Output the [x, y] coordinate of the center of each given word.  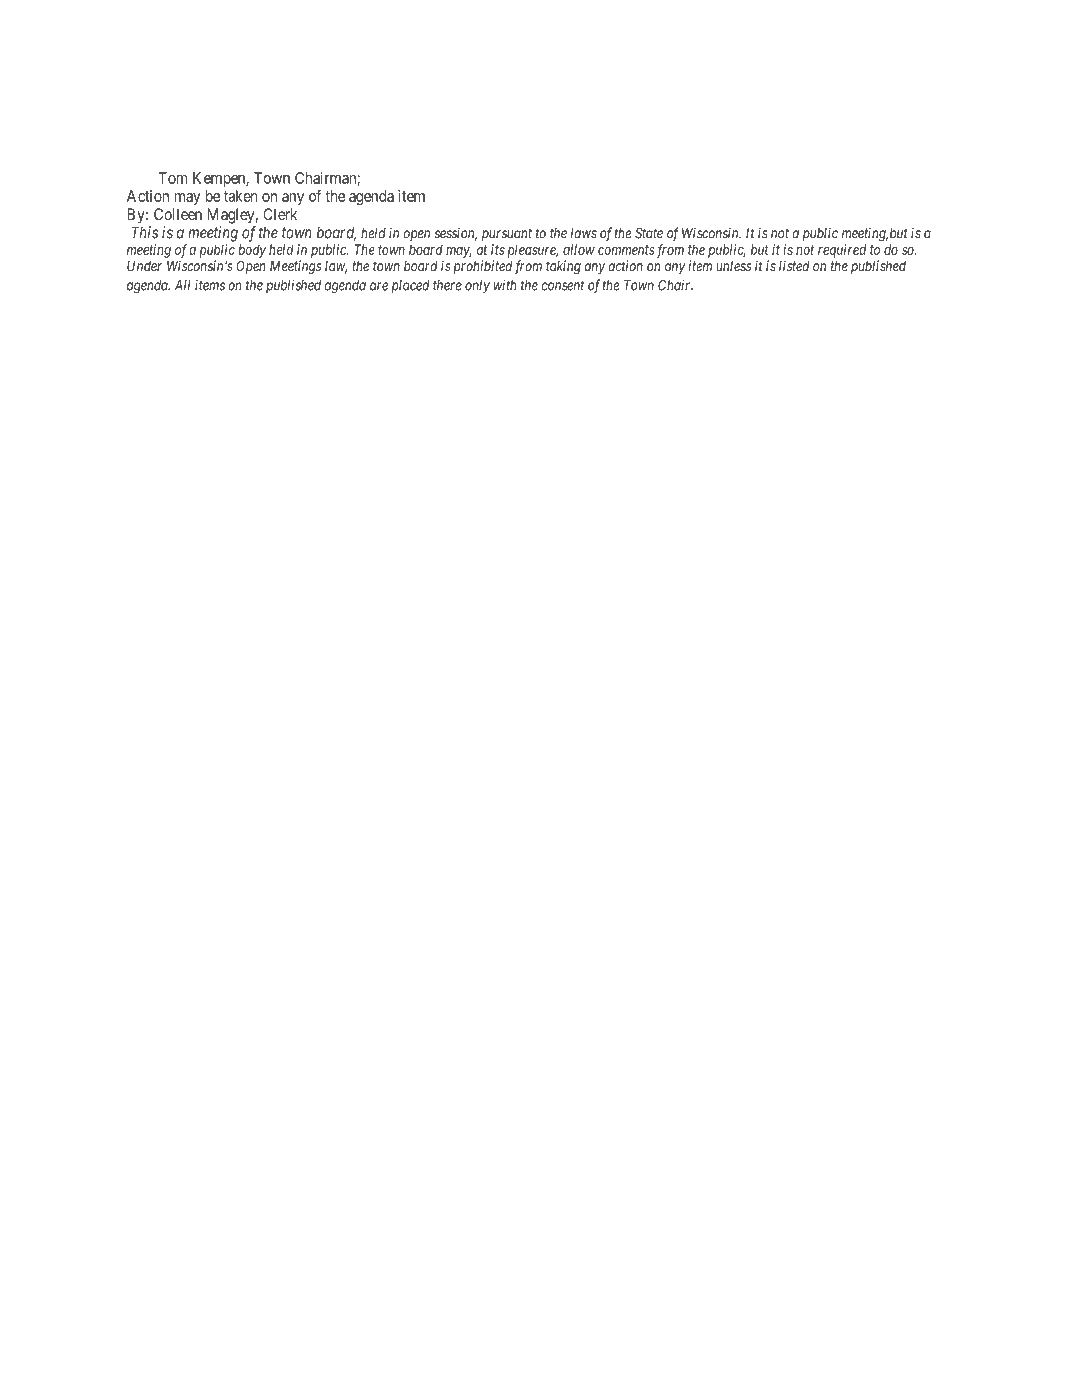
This [145, 232]
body [252, 251]
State [649, 233]
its [498, 249]
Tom [173, 178]
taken [241, 196]
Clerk [280, 214]
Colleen [178, 214]
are [379, 286]
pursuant [507, 234]
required [842, 251]
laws [584, 233]
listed [794, 266]
